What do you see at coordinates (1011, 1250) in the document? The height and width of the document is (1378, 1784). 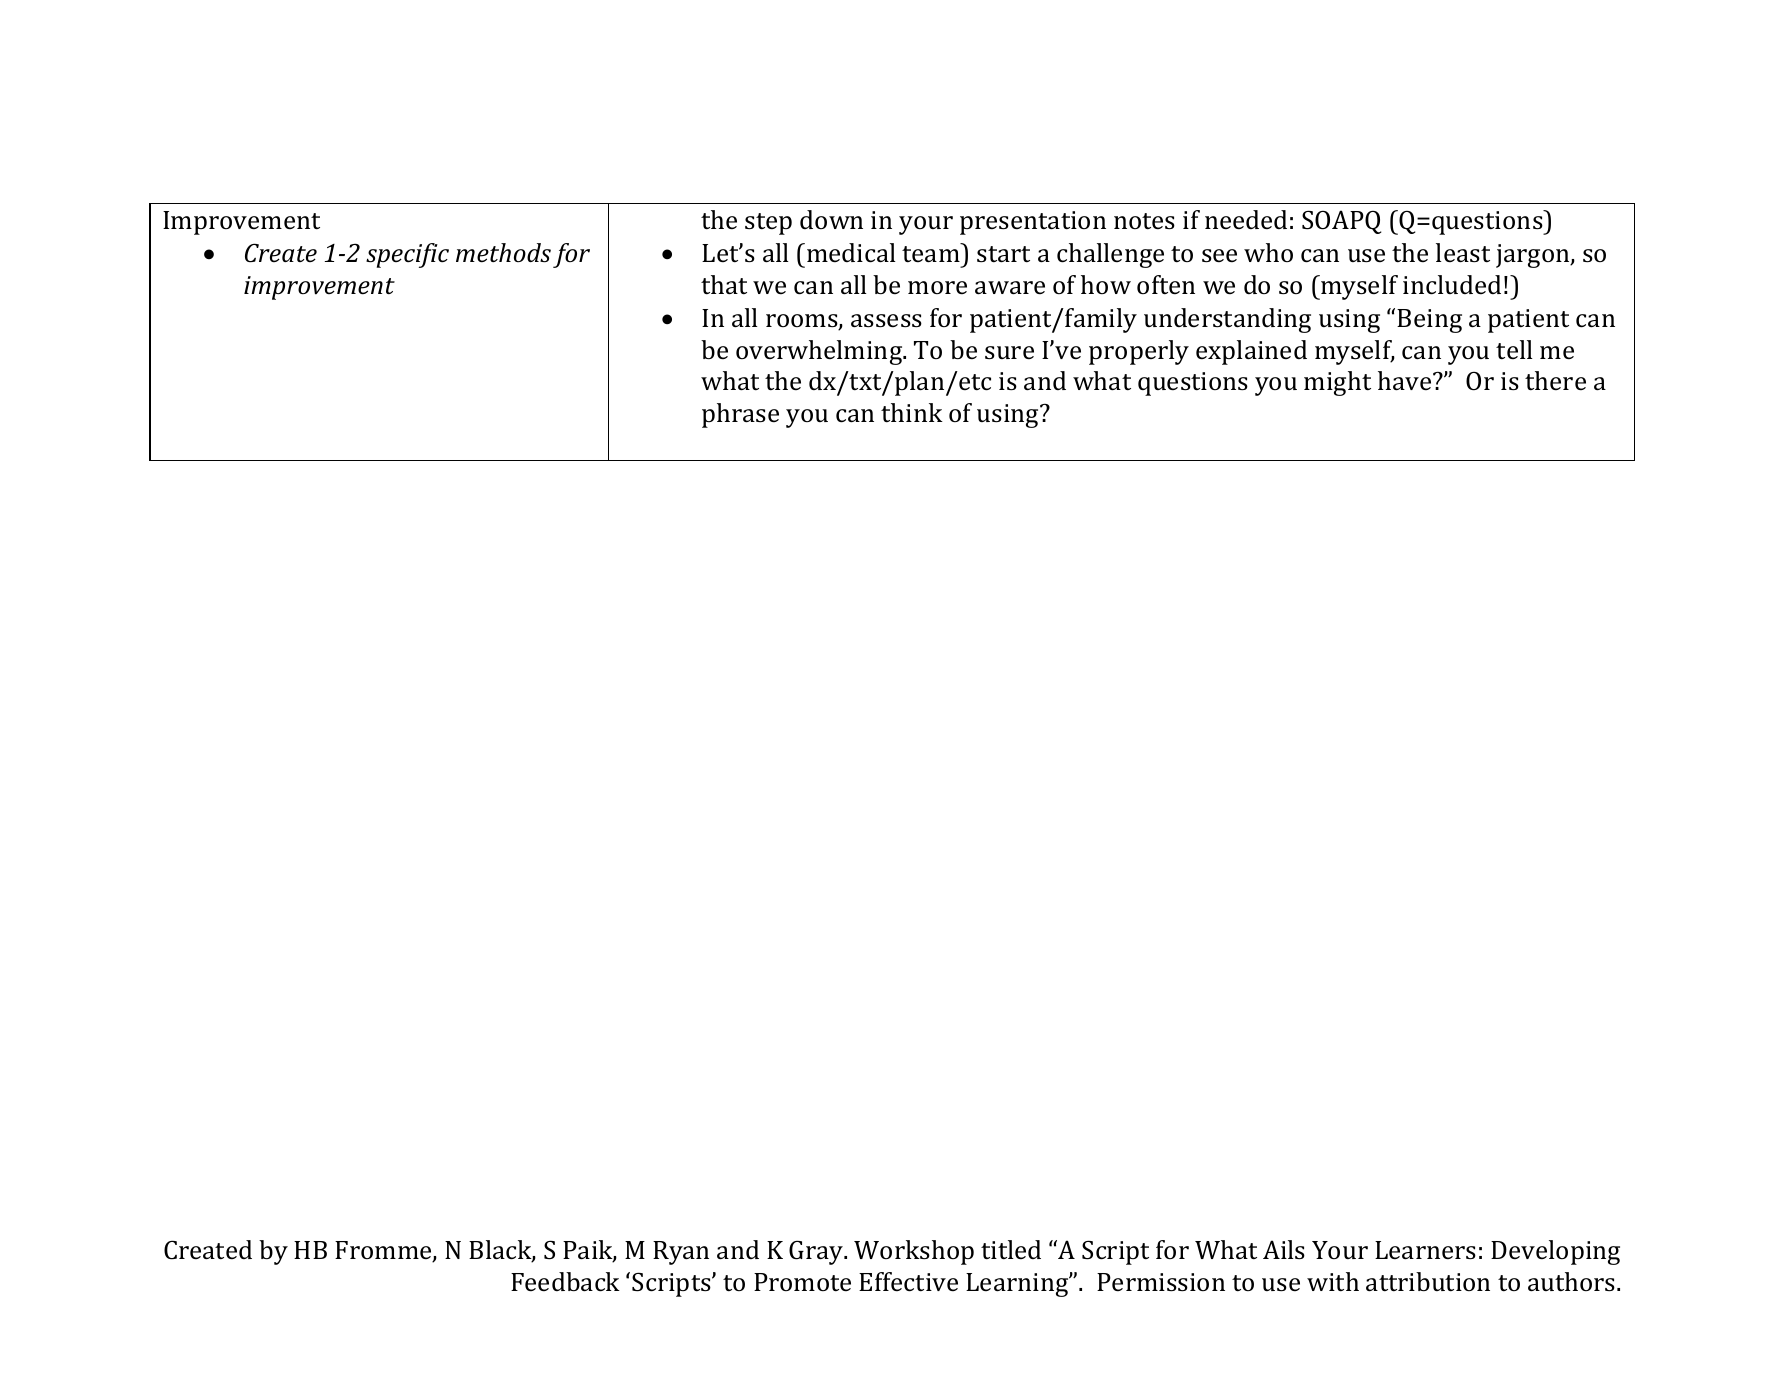 I see `titled` at bounding box center [1011, 1250].
